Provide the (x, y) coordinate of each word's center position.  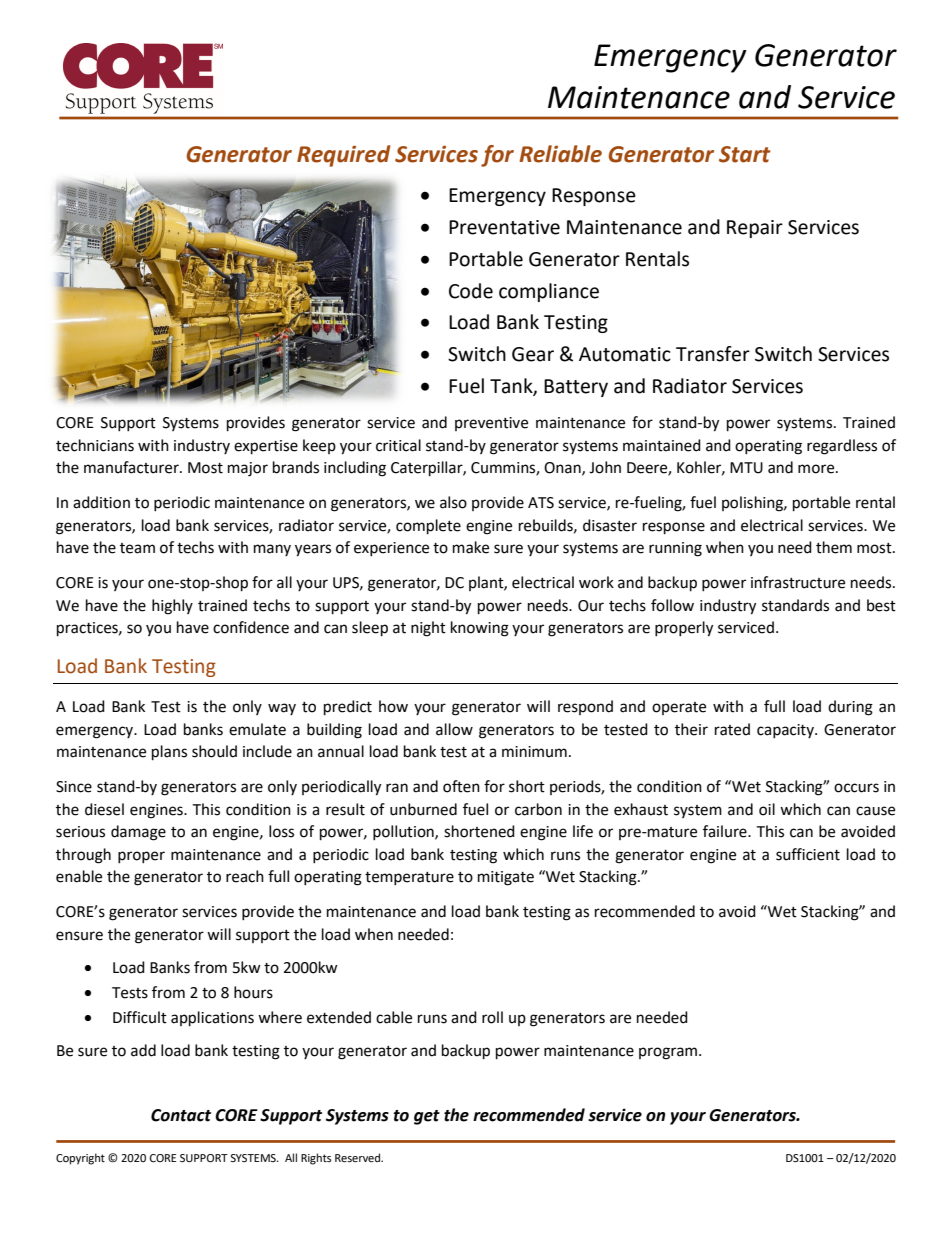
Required (344, 156)
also (453, 502)
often (461, 786)
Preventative (504, 227)
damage (138, 833)
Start (745, 154)
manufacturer (132, 467)
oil (767, 809)
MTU (746, 468)
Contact (181, 1115)
